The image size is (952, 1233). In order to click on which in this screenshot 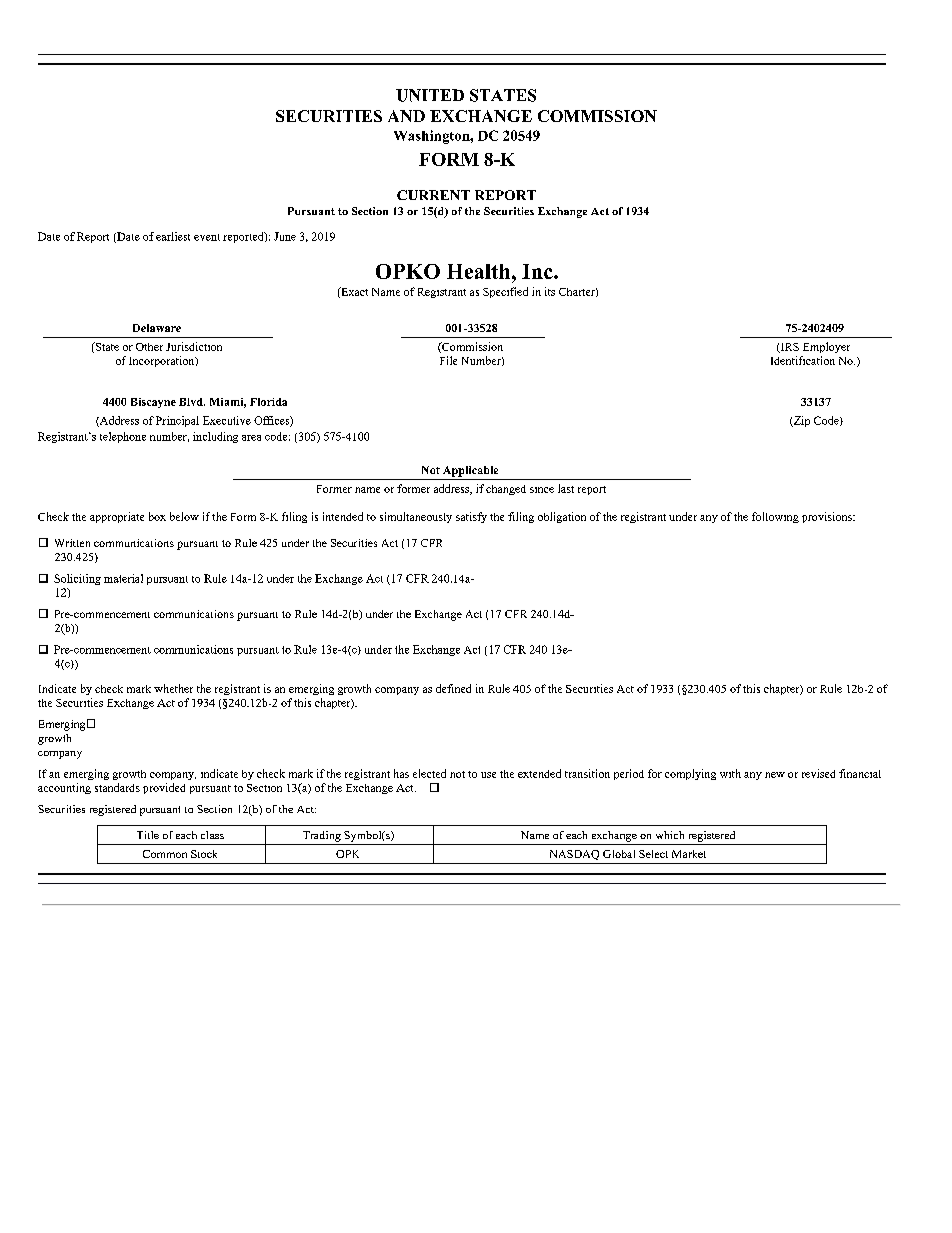, I will do `click(670, 835)`.
